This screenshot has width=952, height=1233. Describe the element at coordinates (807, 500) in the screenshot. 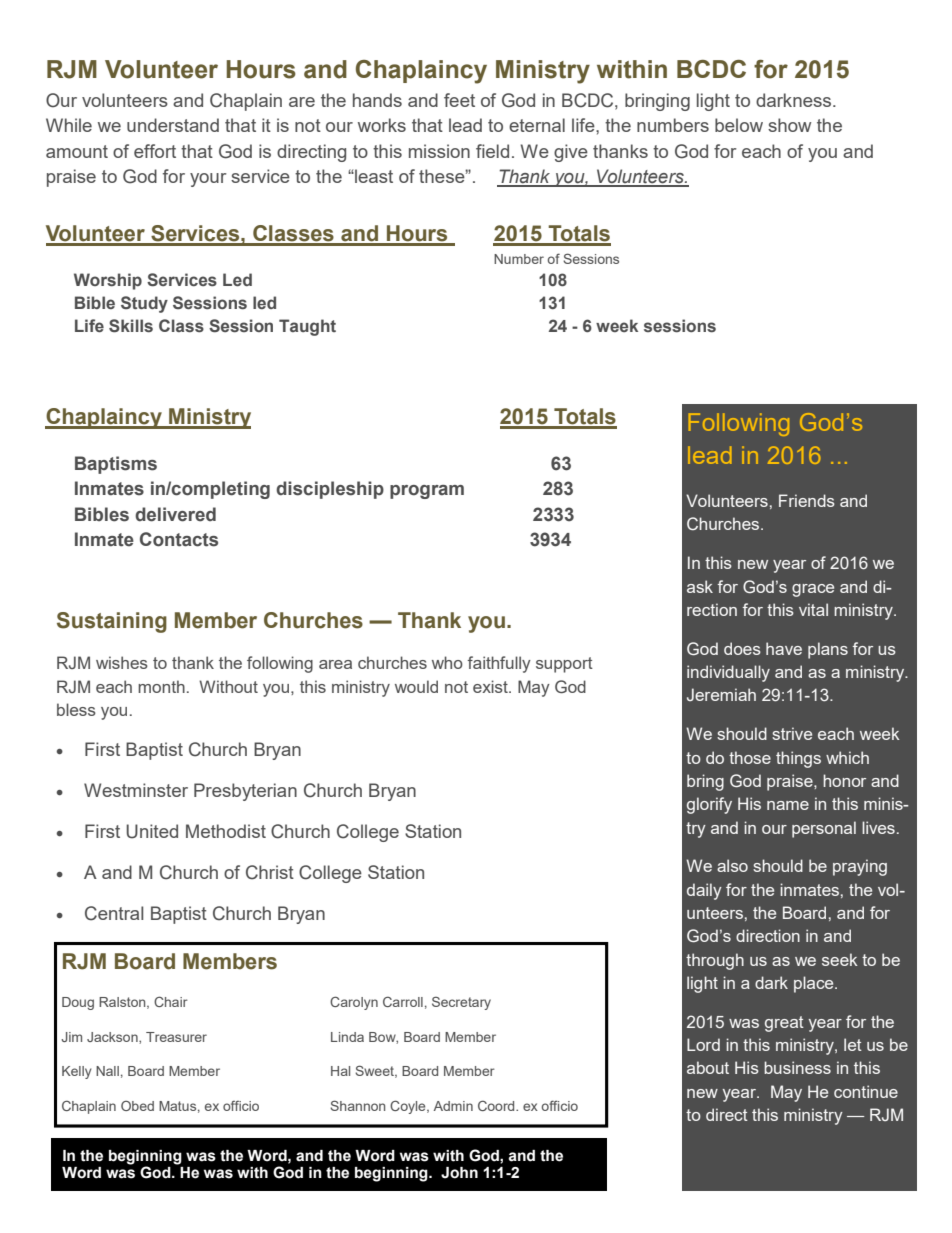

I see `Friends` at that location.
